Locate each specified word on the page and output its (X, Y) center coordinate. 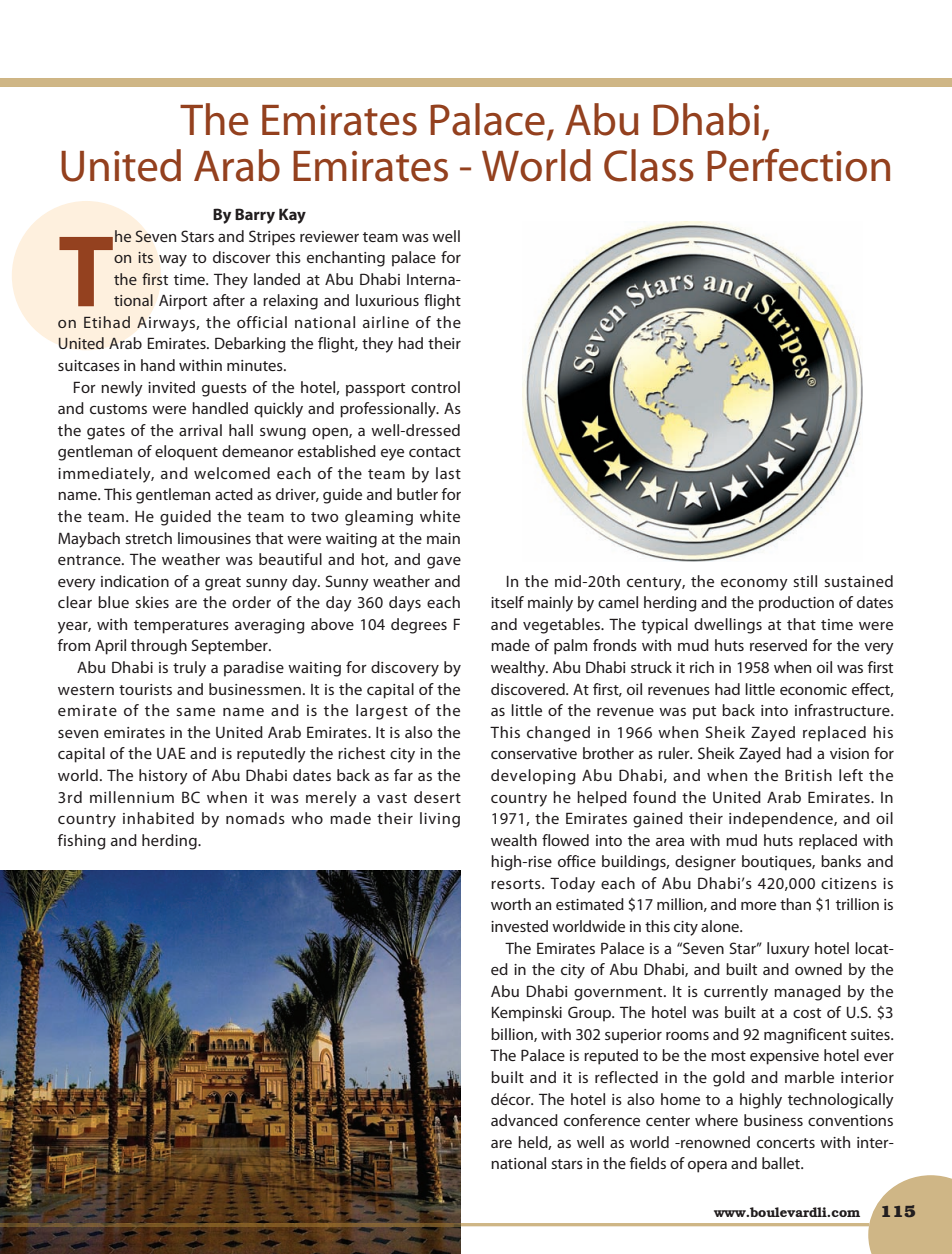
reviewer (329, 236)
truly (189, 669)
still (805, 581)
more (758, 906)
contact (435, 452)
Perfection (798, 165)
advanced (524, 1120)
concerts (786, 1143)
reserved (778, 645)
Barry (255, 216)
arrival (200, 430)
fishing (81, 842)
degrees (419, 626)
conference (602, 1120)
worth (511, 904)
